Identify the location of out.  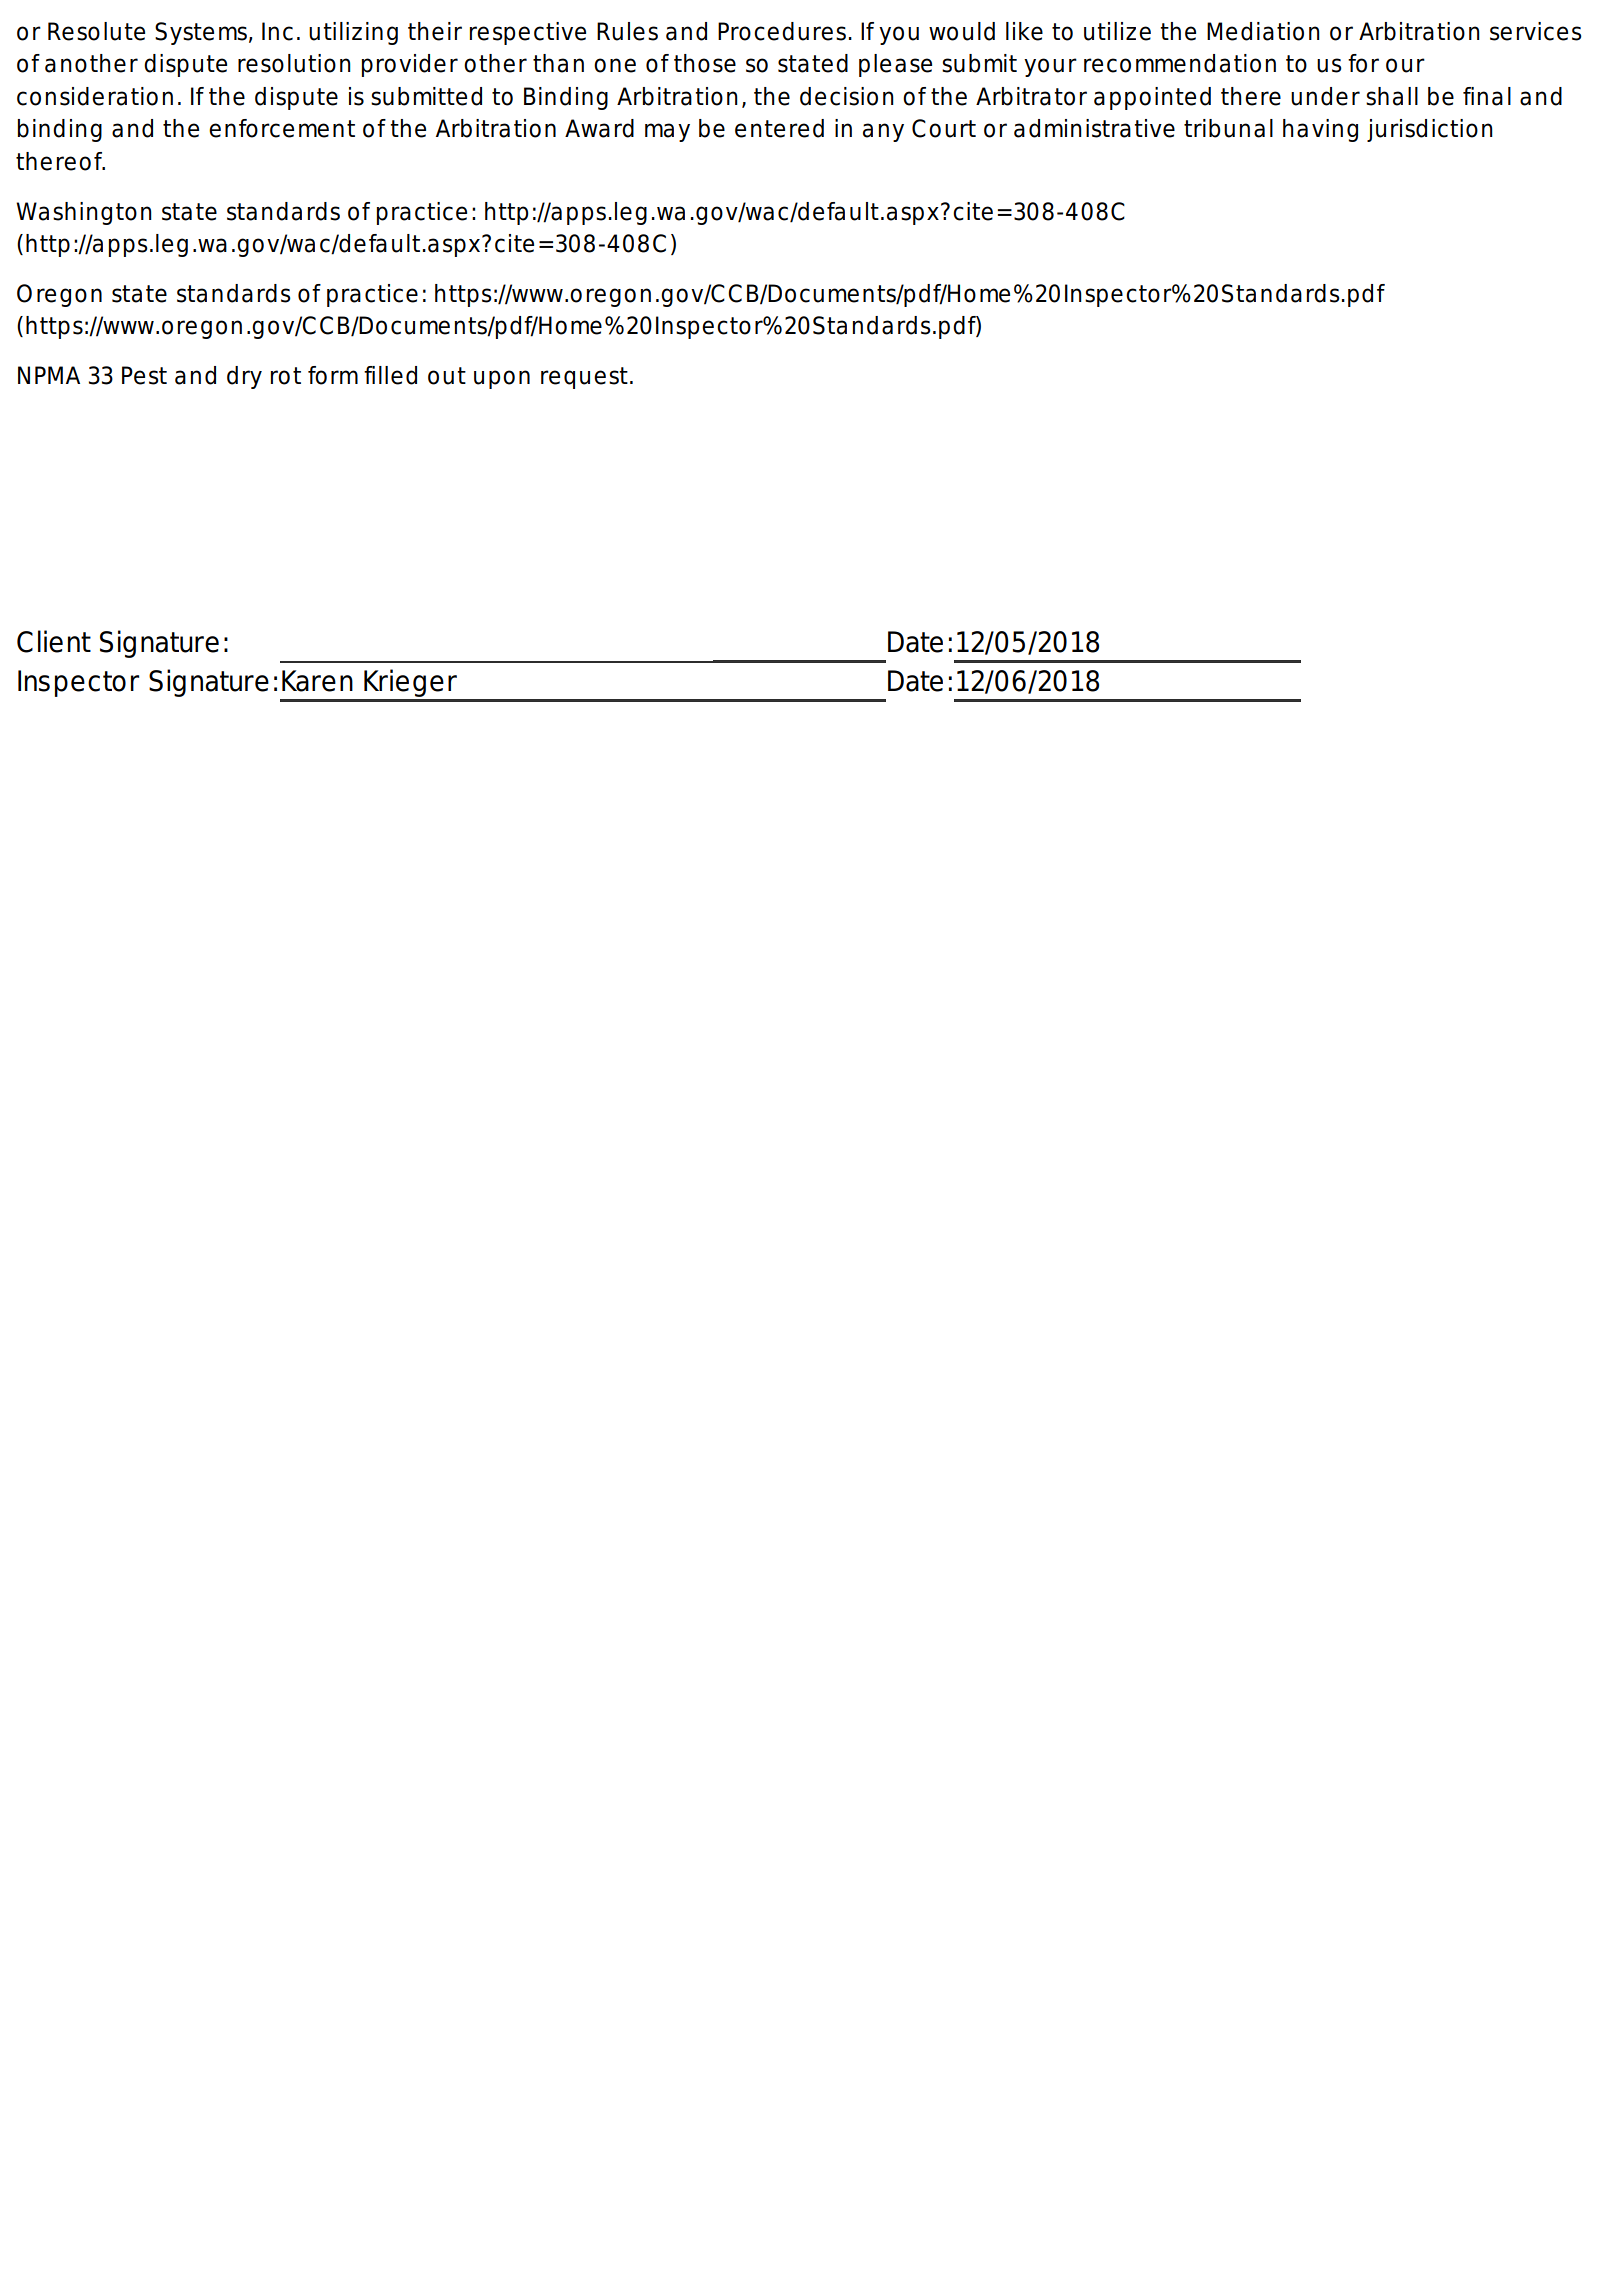
(447, 376).
